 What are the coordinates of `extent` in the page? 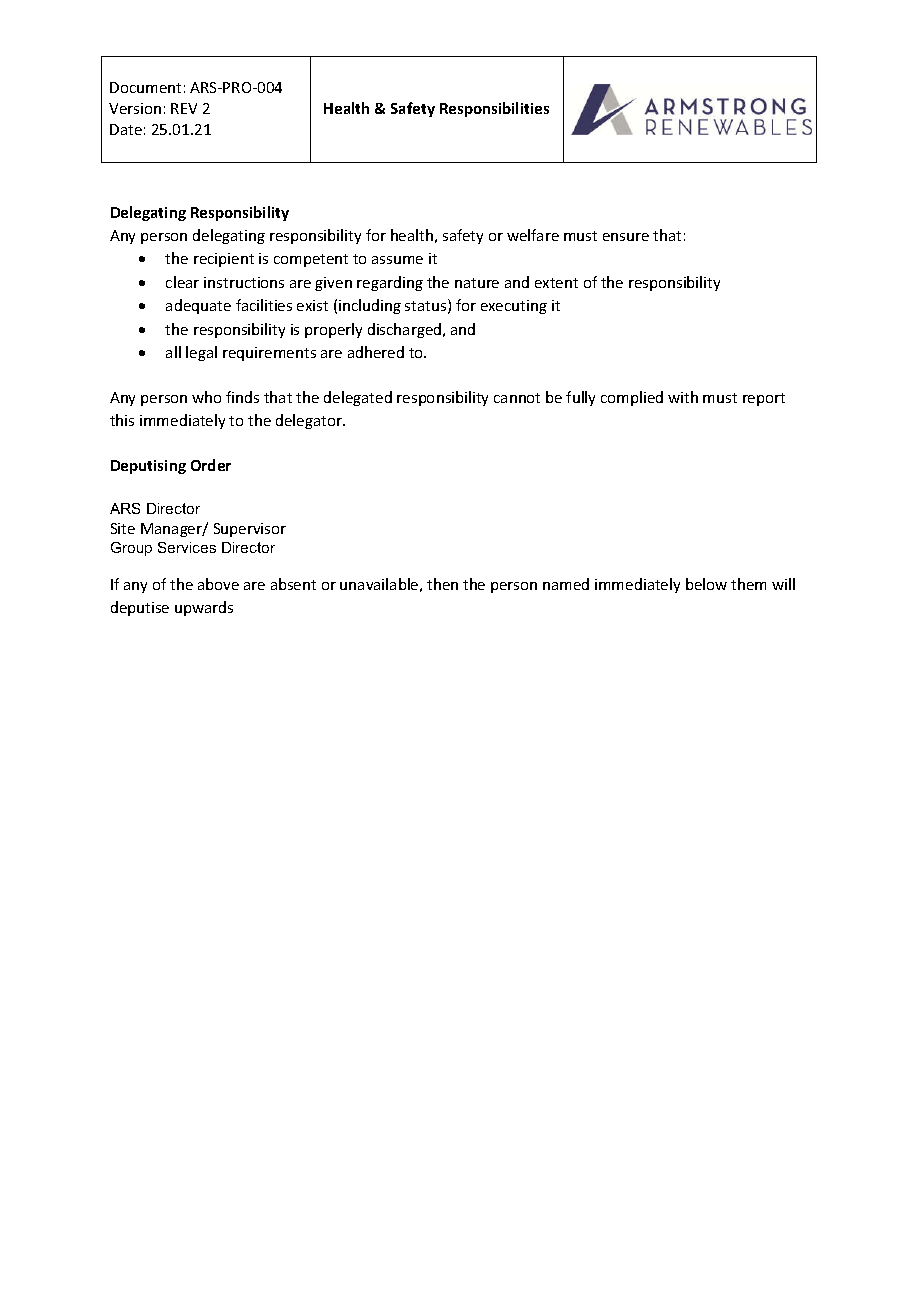 It's located at (556, 283).
